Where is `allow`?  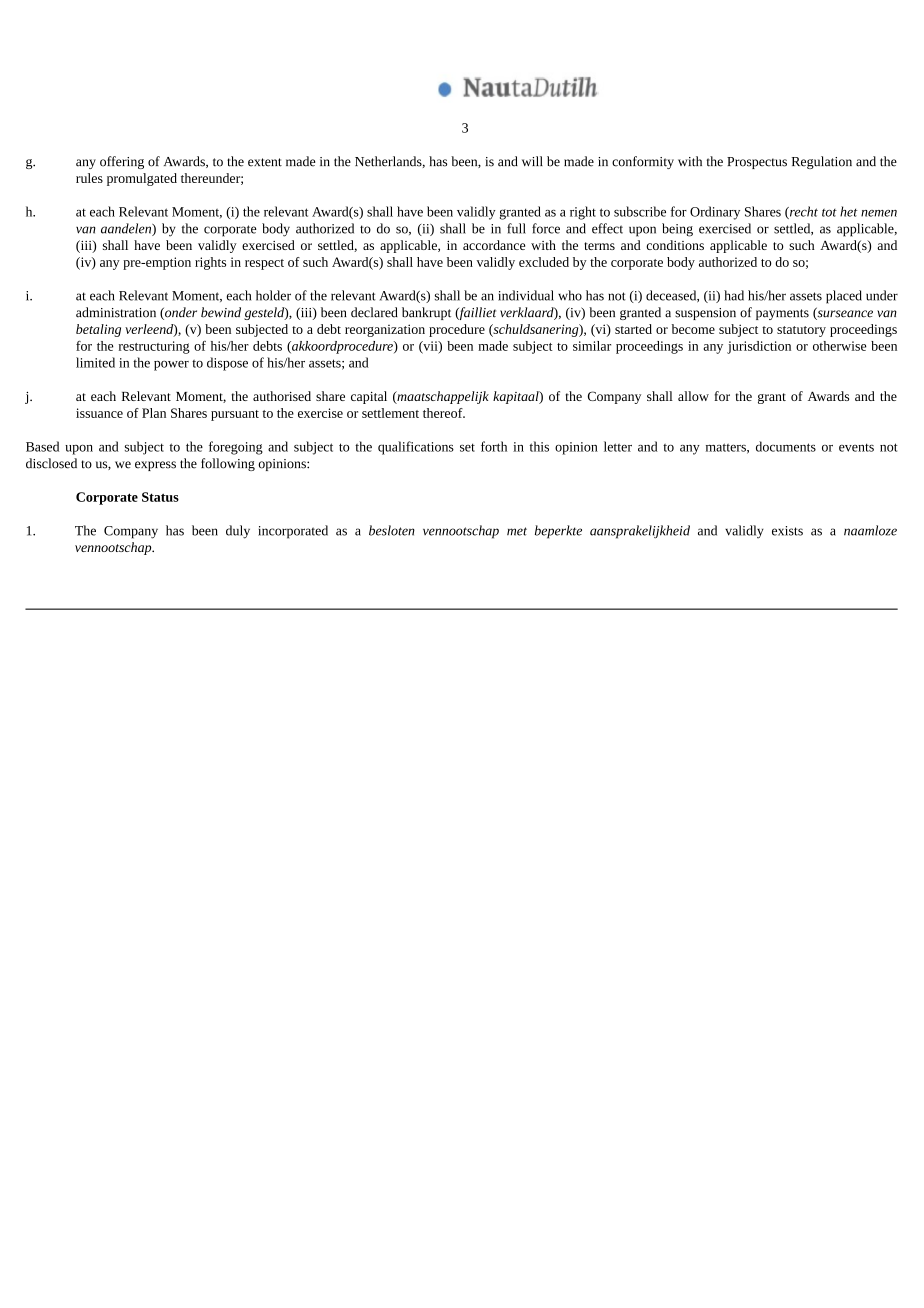
allow is located at coordinates (693, 396).
